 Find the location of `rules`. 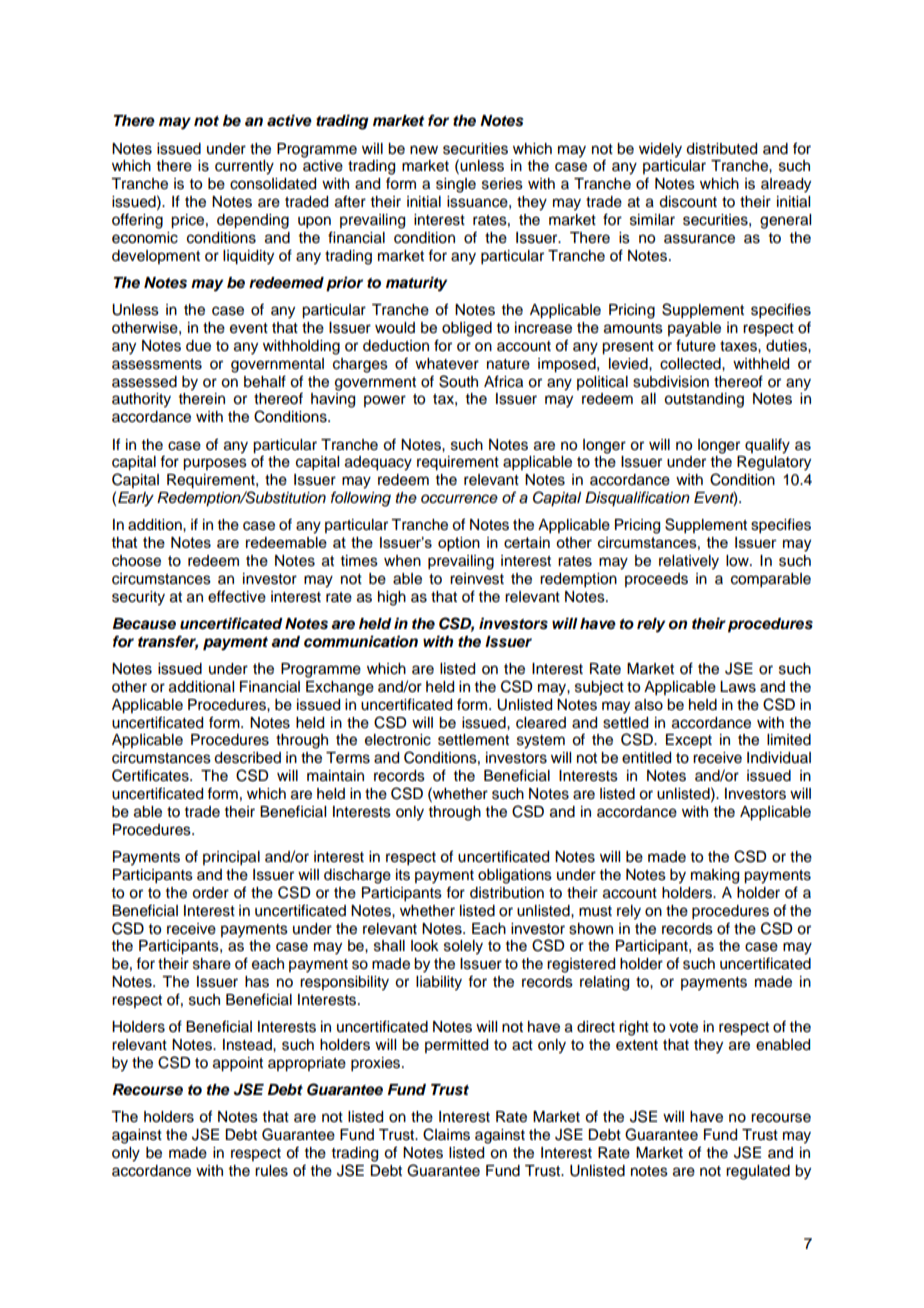

rules is located at coordinates (271, 1171).
